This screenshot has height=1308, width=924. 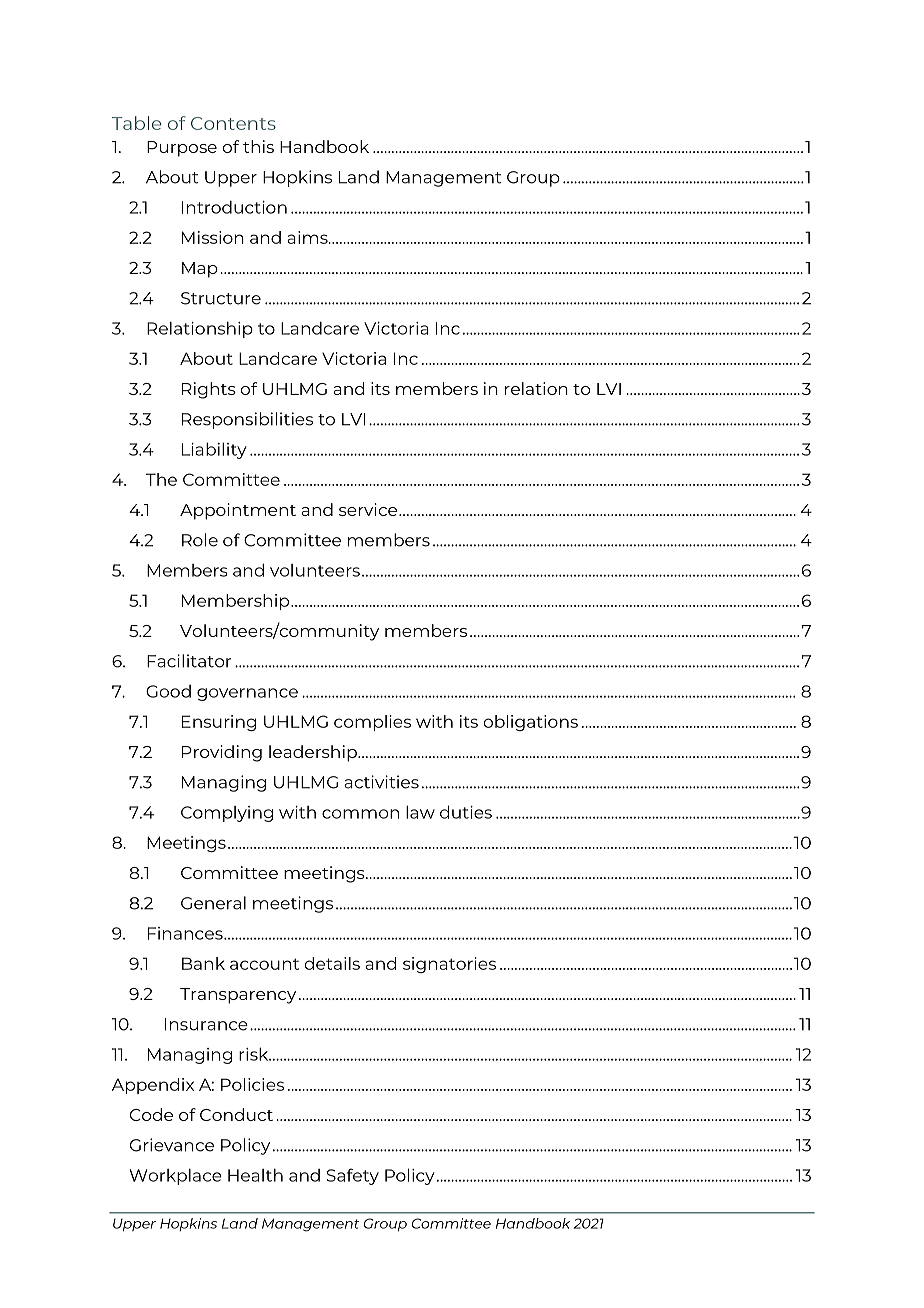 What do you see at coordinates (233, 123) in the screenshot?
I see `Contents` at bounding box center [233, 123].
